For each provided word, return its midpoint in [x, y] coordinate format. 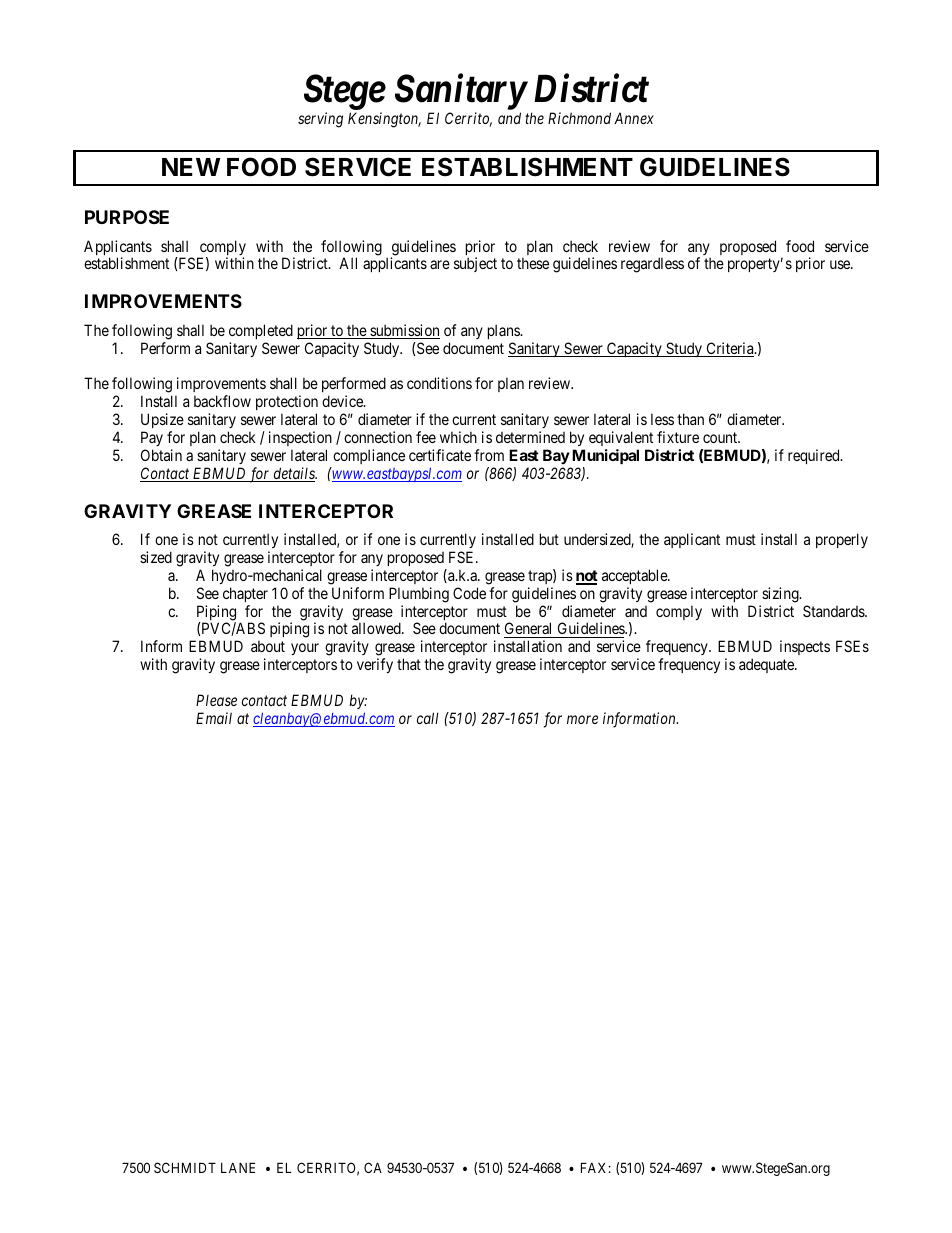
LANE [238, 1167]
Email [214, 718]
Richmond [579, 118]
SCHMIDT [185, 1167]
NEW [191, 167]
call [428, 718]
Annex [634, 118]
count [721, 437]
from [489, 455]
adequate [767, 665]
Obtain [161, 455]
